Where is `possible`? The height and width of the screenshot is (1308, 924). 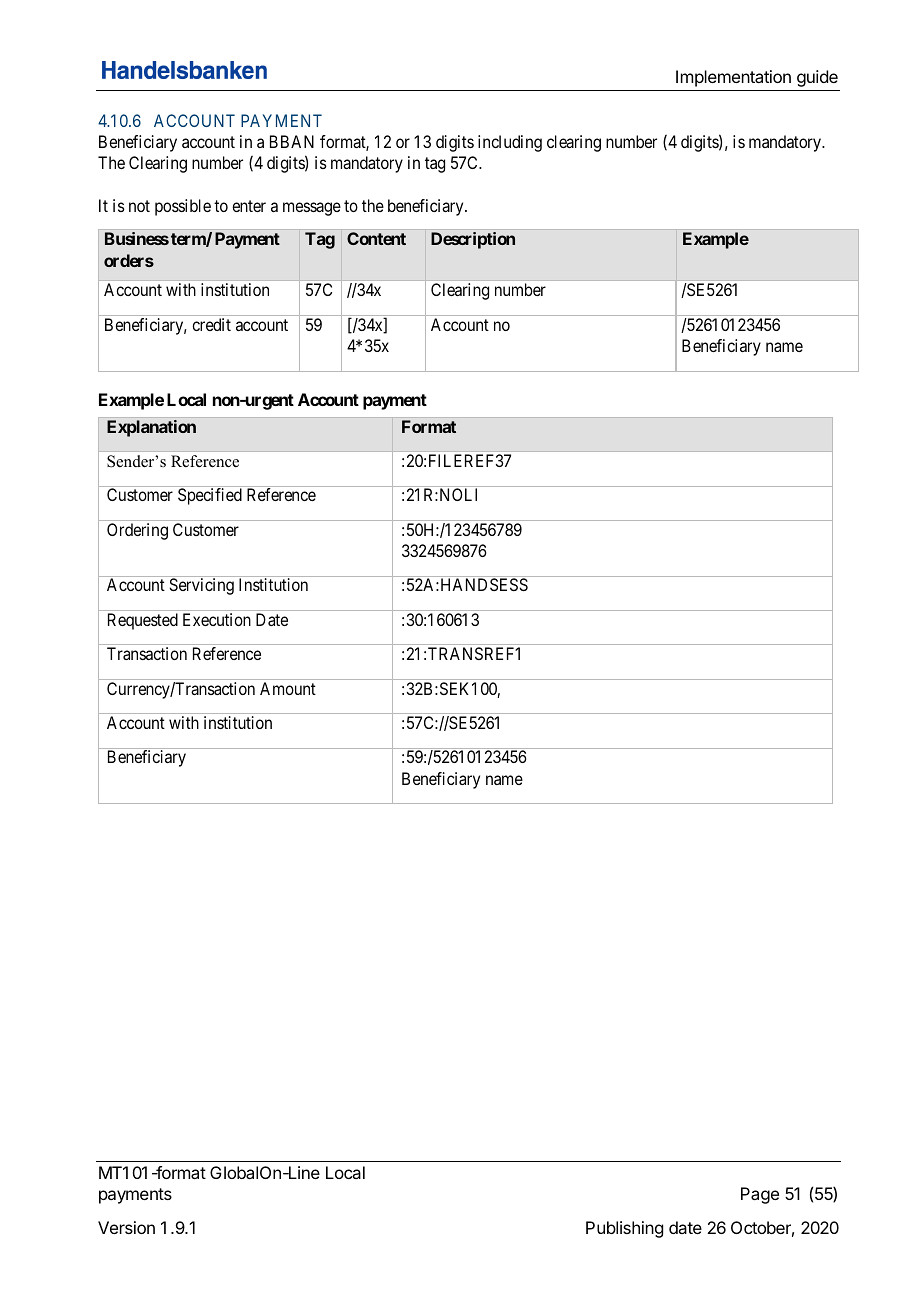 possible is located at coordinates (183, 207).
